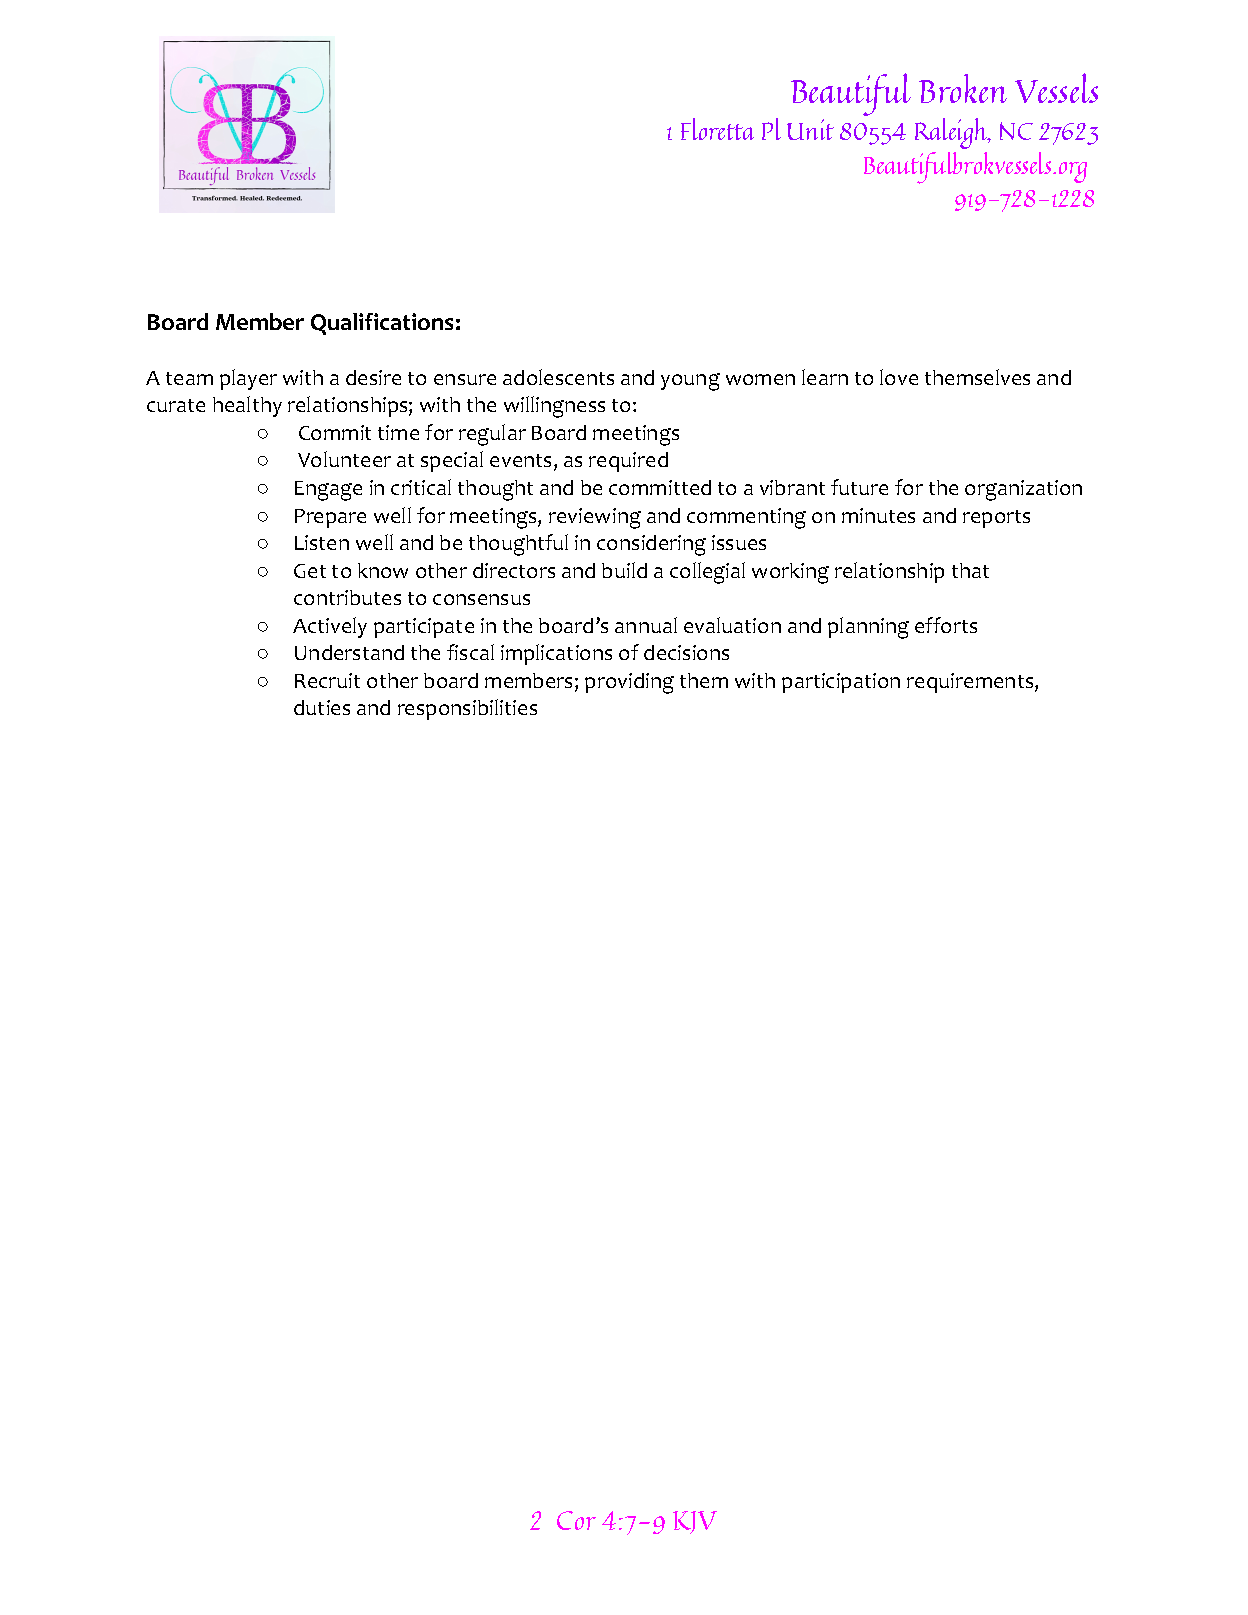  I want to click on KJV, so click(695, 1522).
